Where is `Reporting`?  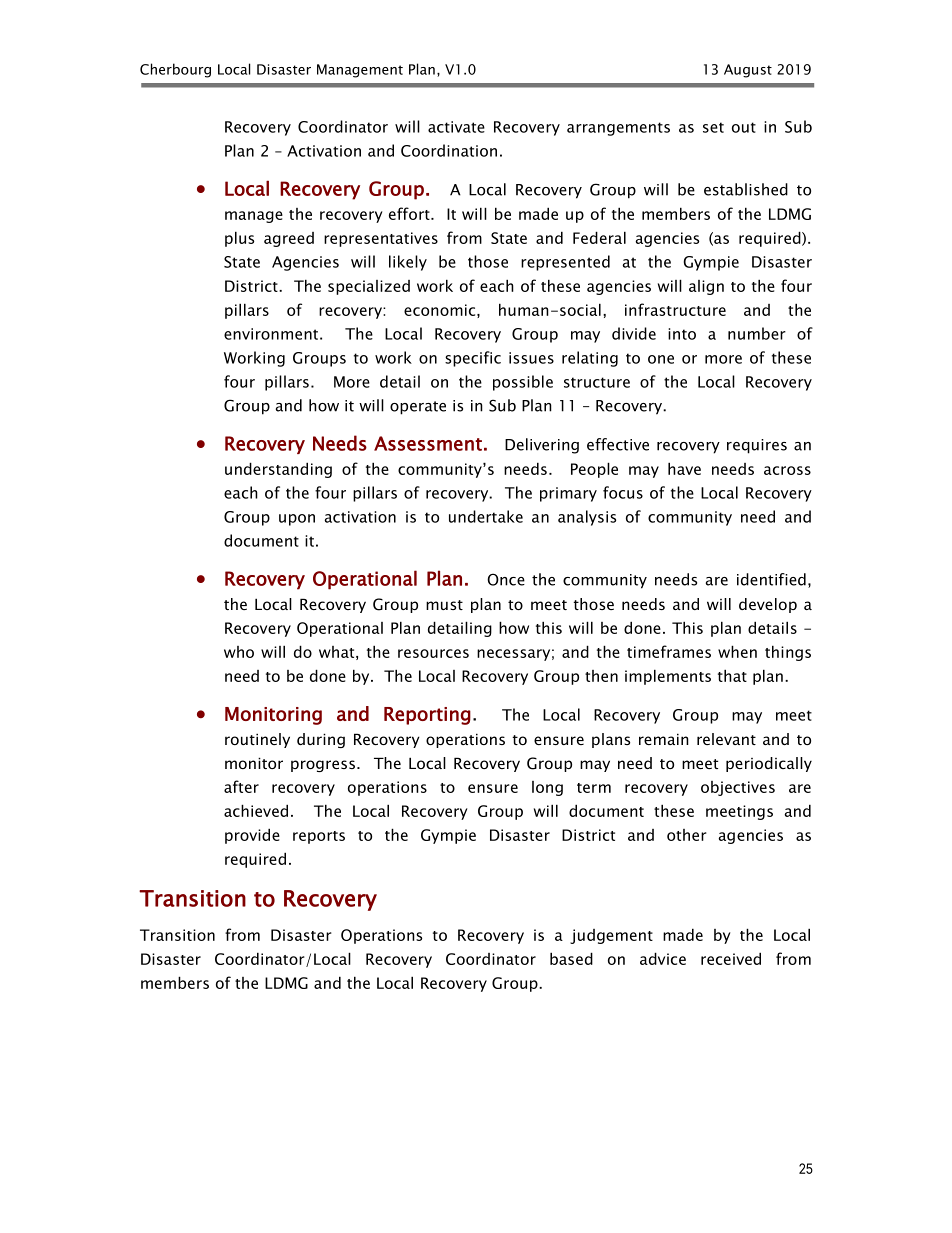
Reporting is located at coordinates (427, 716).
